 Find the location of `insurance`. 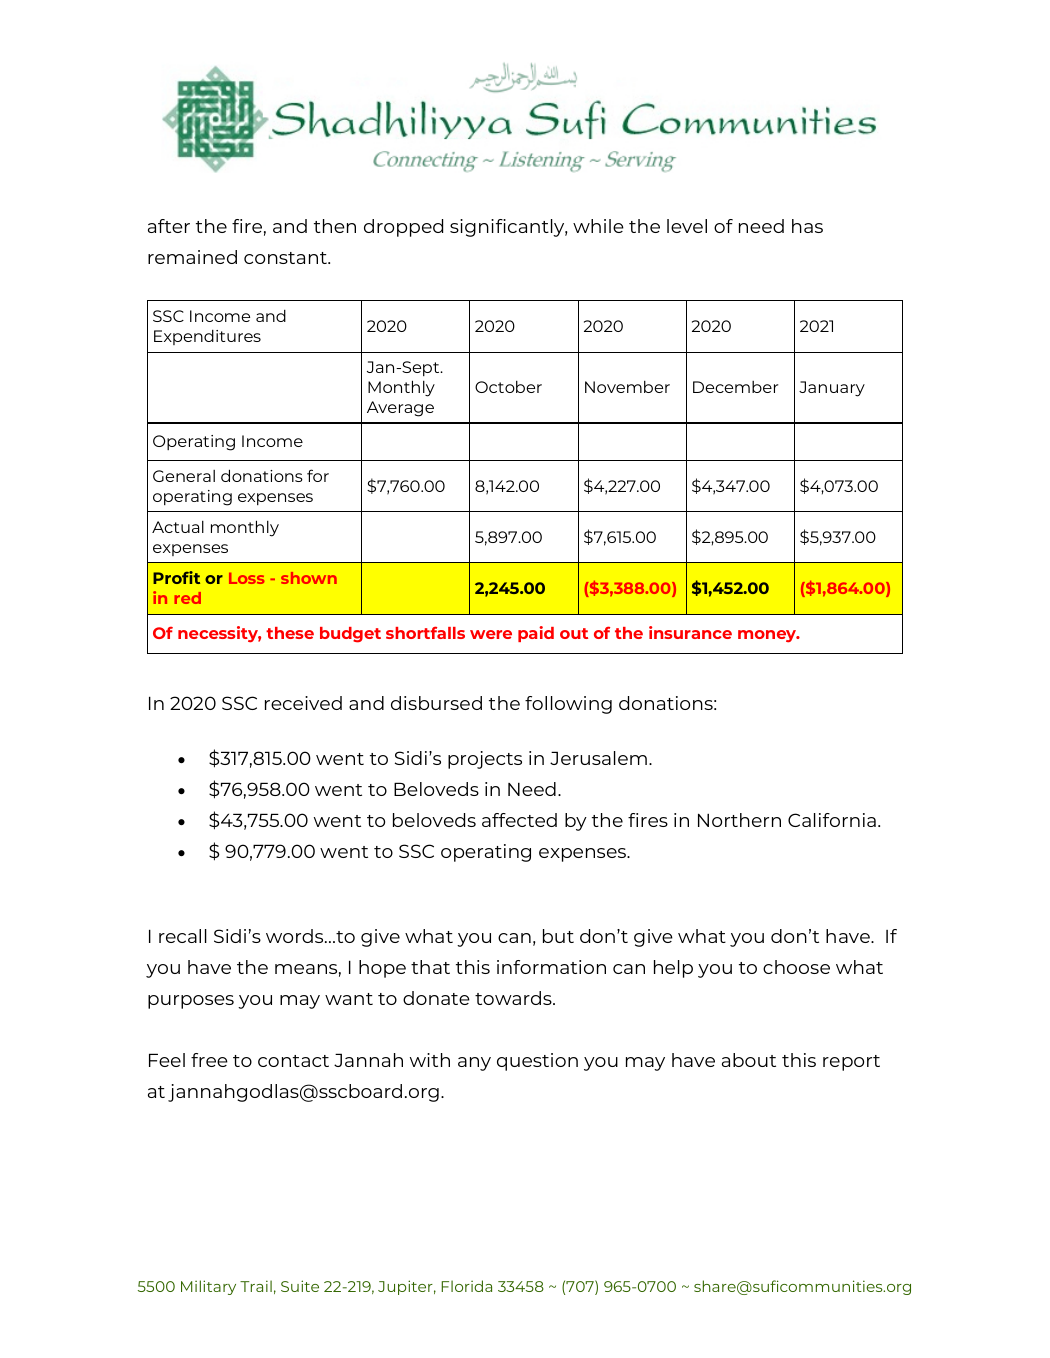

insurance is located at coordinates (690, 632).
